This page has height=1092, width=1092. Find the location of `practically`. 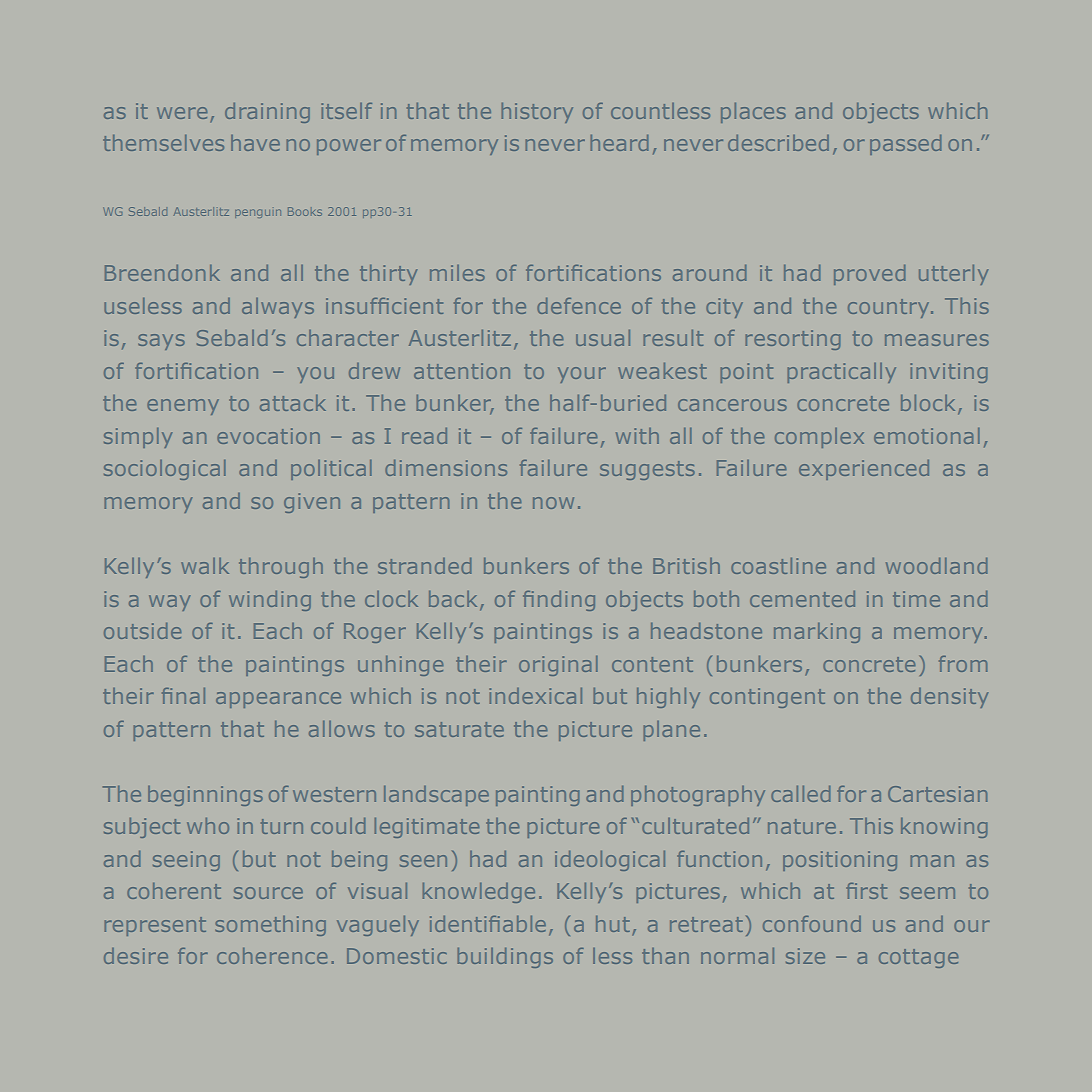

practically is located at coordinates (842, 373).
